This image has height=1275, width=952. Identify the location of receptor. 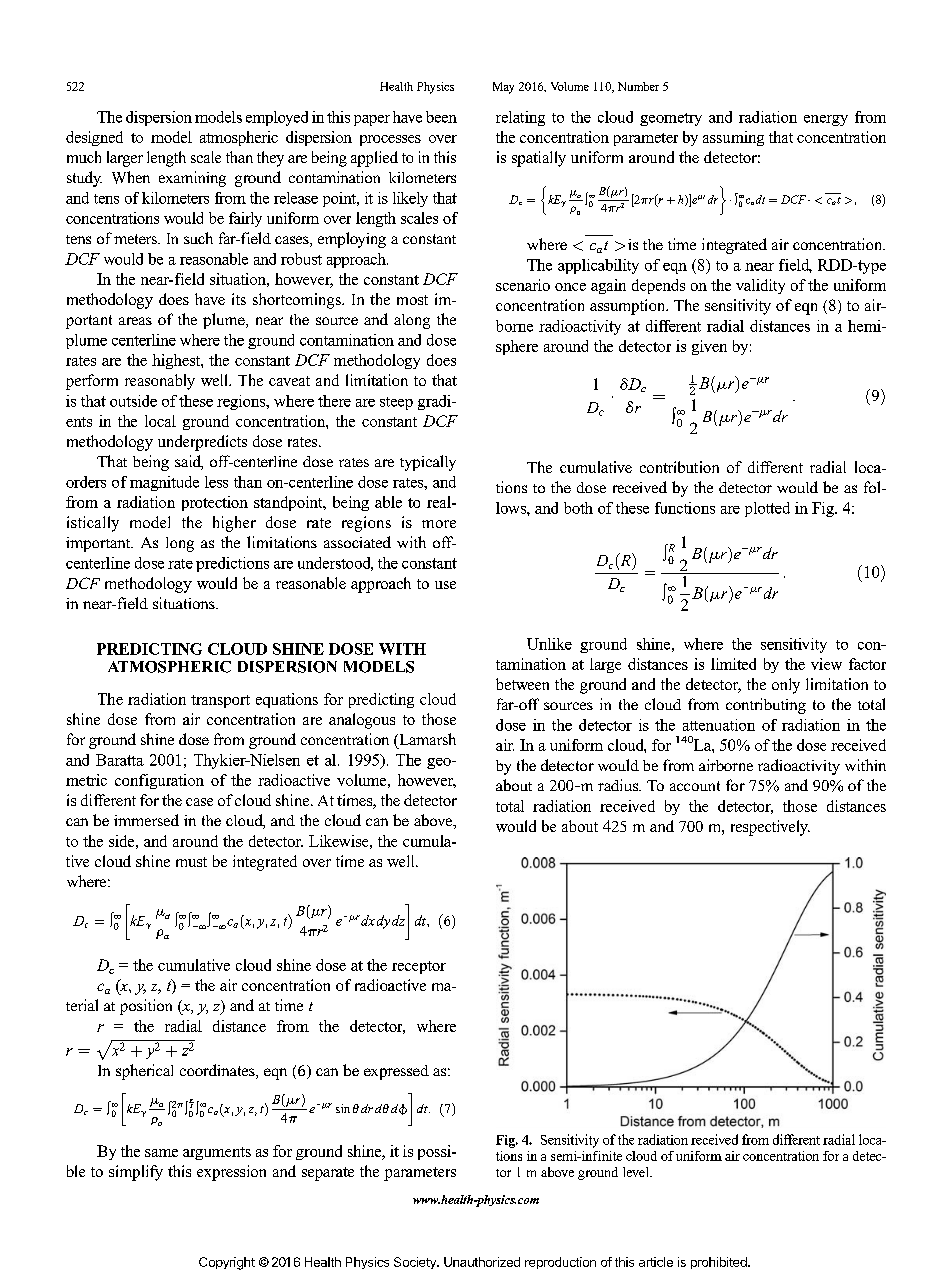
(419, 967).
